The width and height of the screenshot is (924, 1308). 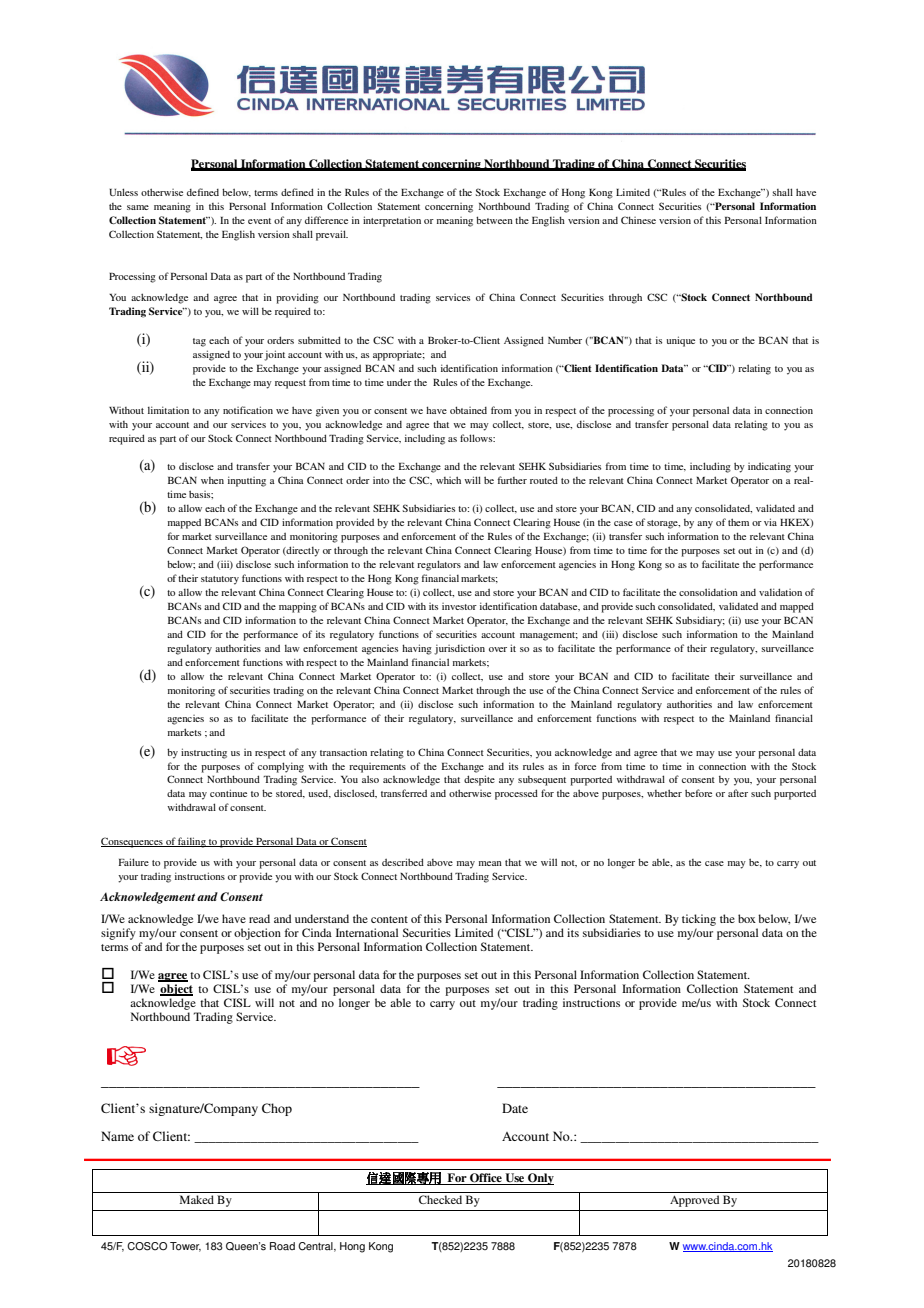 What do you see at coordinates (439, 565) in the screenshot?
I see `regulators` at bounding box center [439, 565].
